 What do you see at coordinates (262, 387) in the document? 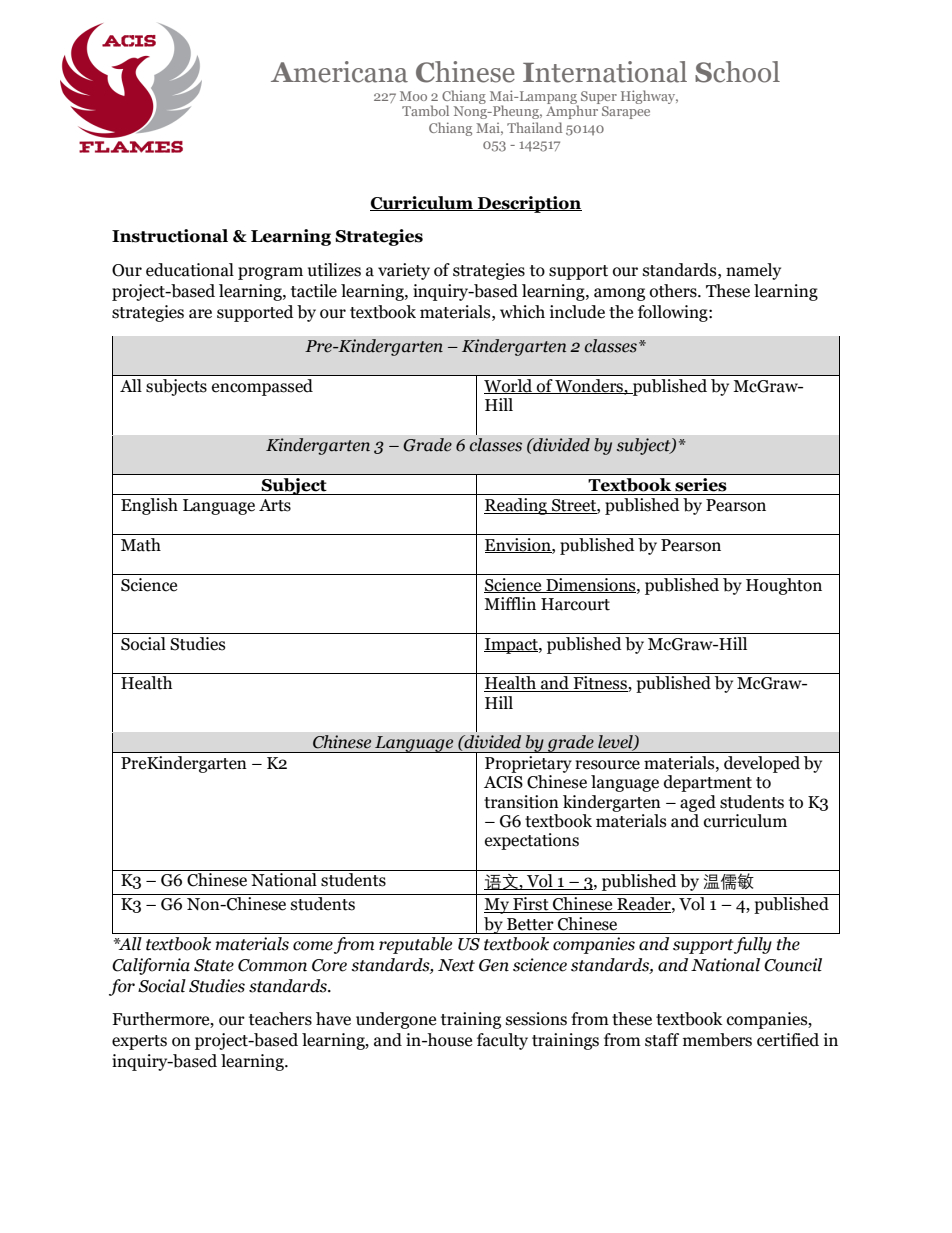
I see `encompassed` at bounding box center [262, 387].
